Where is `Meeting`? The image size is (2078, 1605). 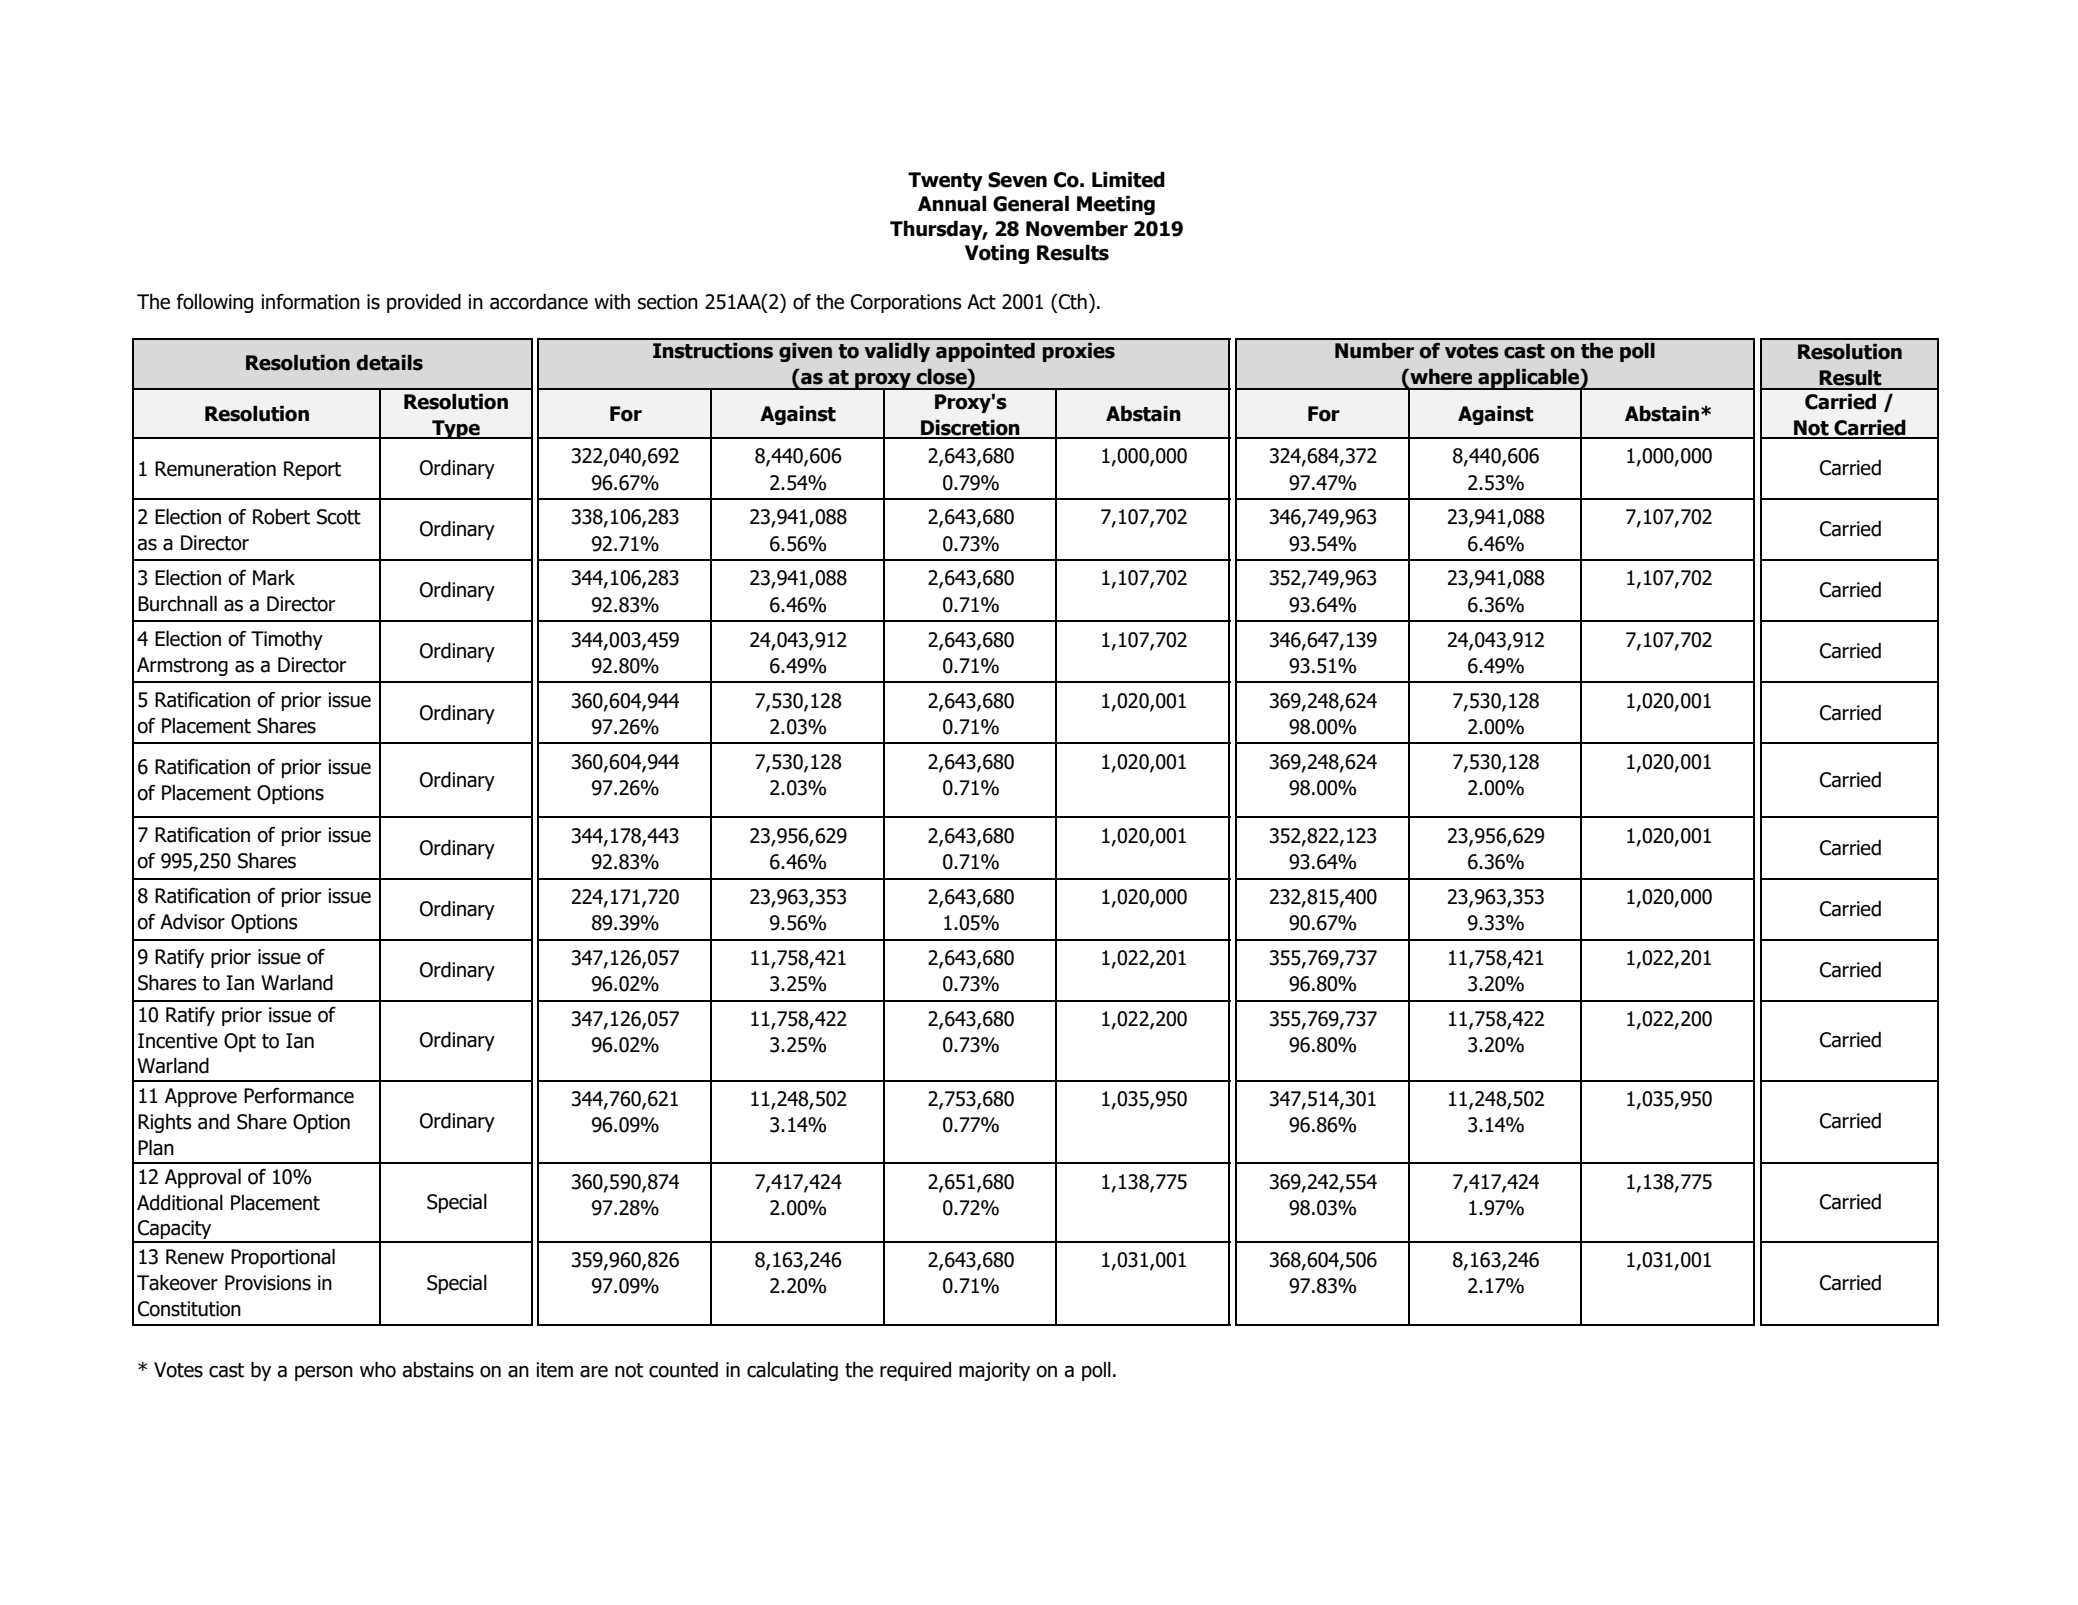
Meeting is located at coordinates (1116, 205).
